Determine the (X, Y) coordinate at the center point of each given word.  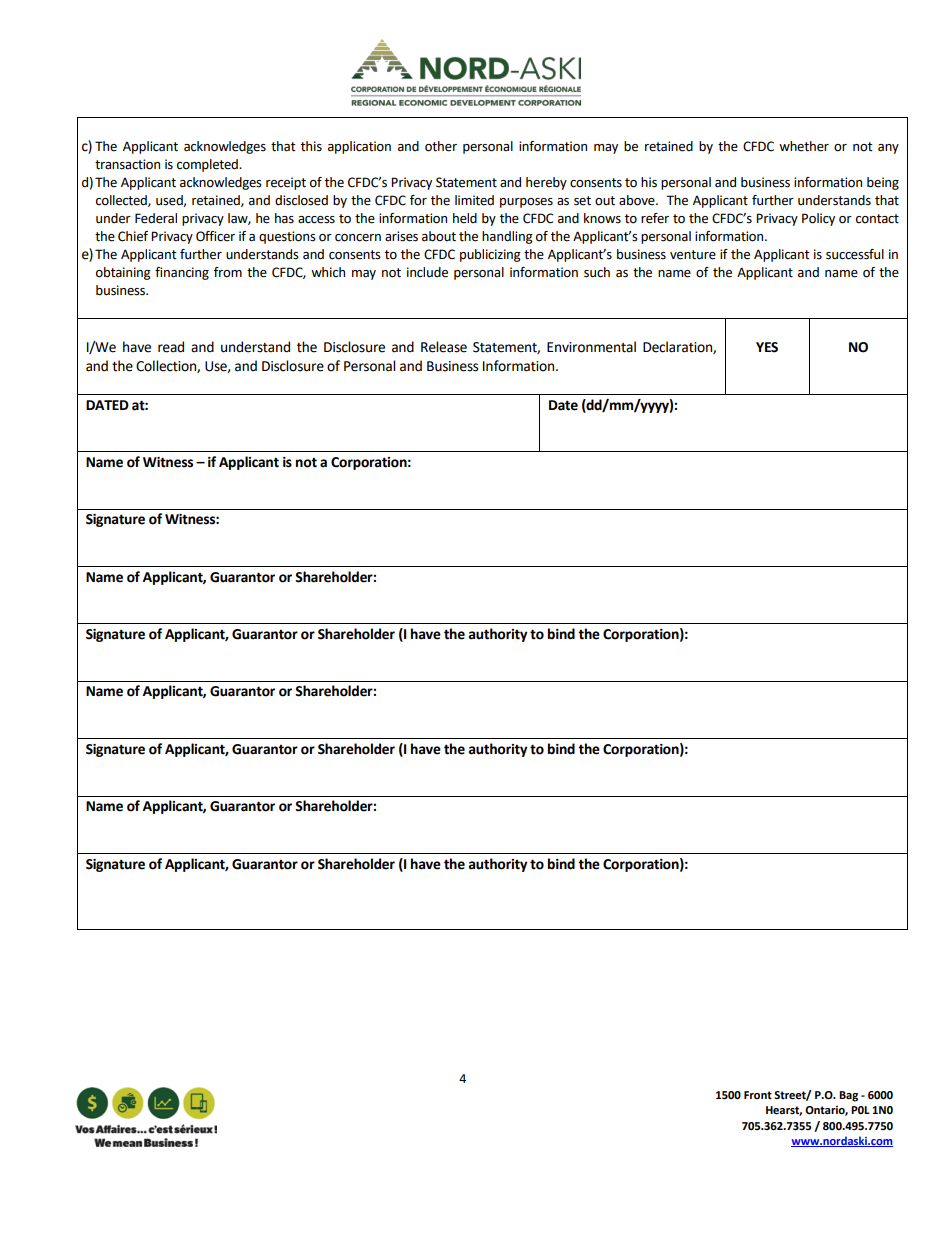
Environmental (591, 347)
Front (758, 1095)
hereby (546, 183)
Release (444, 347)
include (427, 272)
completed (208, 165)
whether (804, 146)
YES (767, 347)
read (171, 347)
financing (182, 273)
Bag (848, 1096)
